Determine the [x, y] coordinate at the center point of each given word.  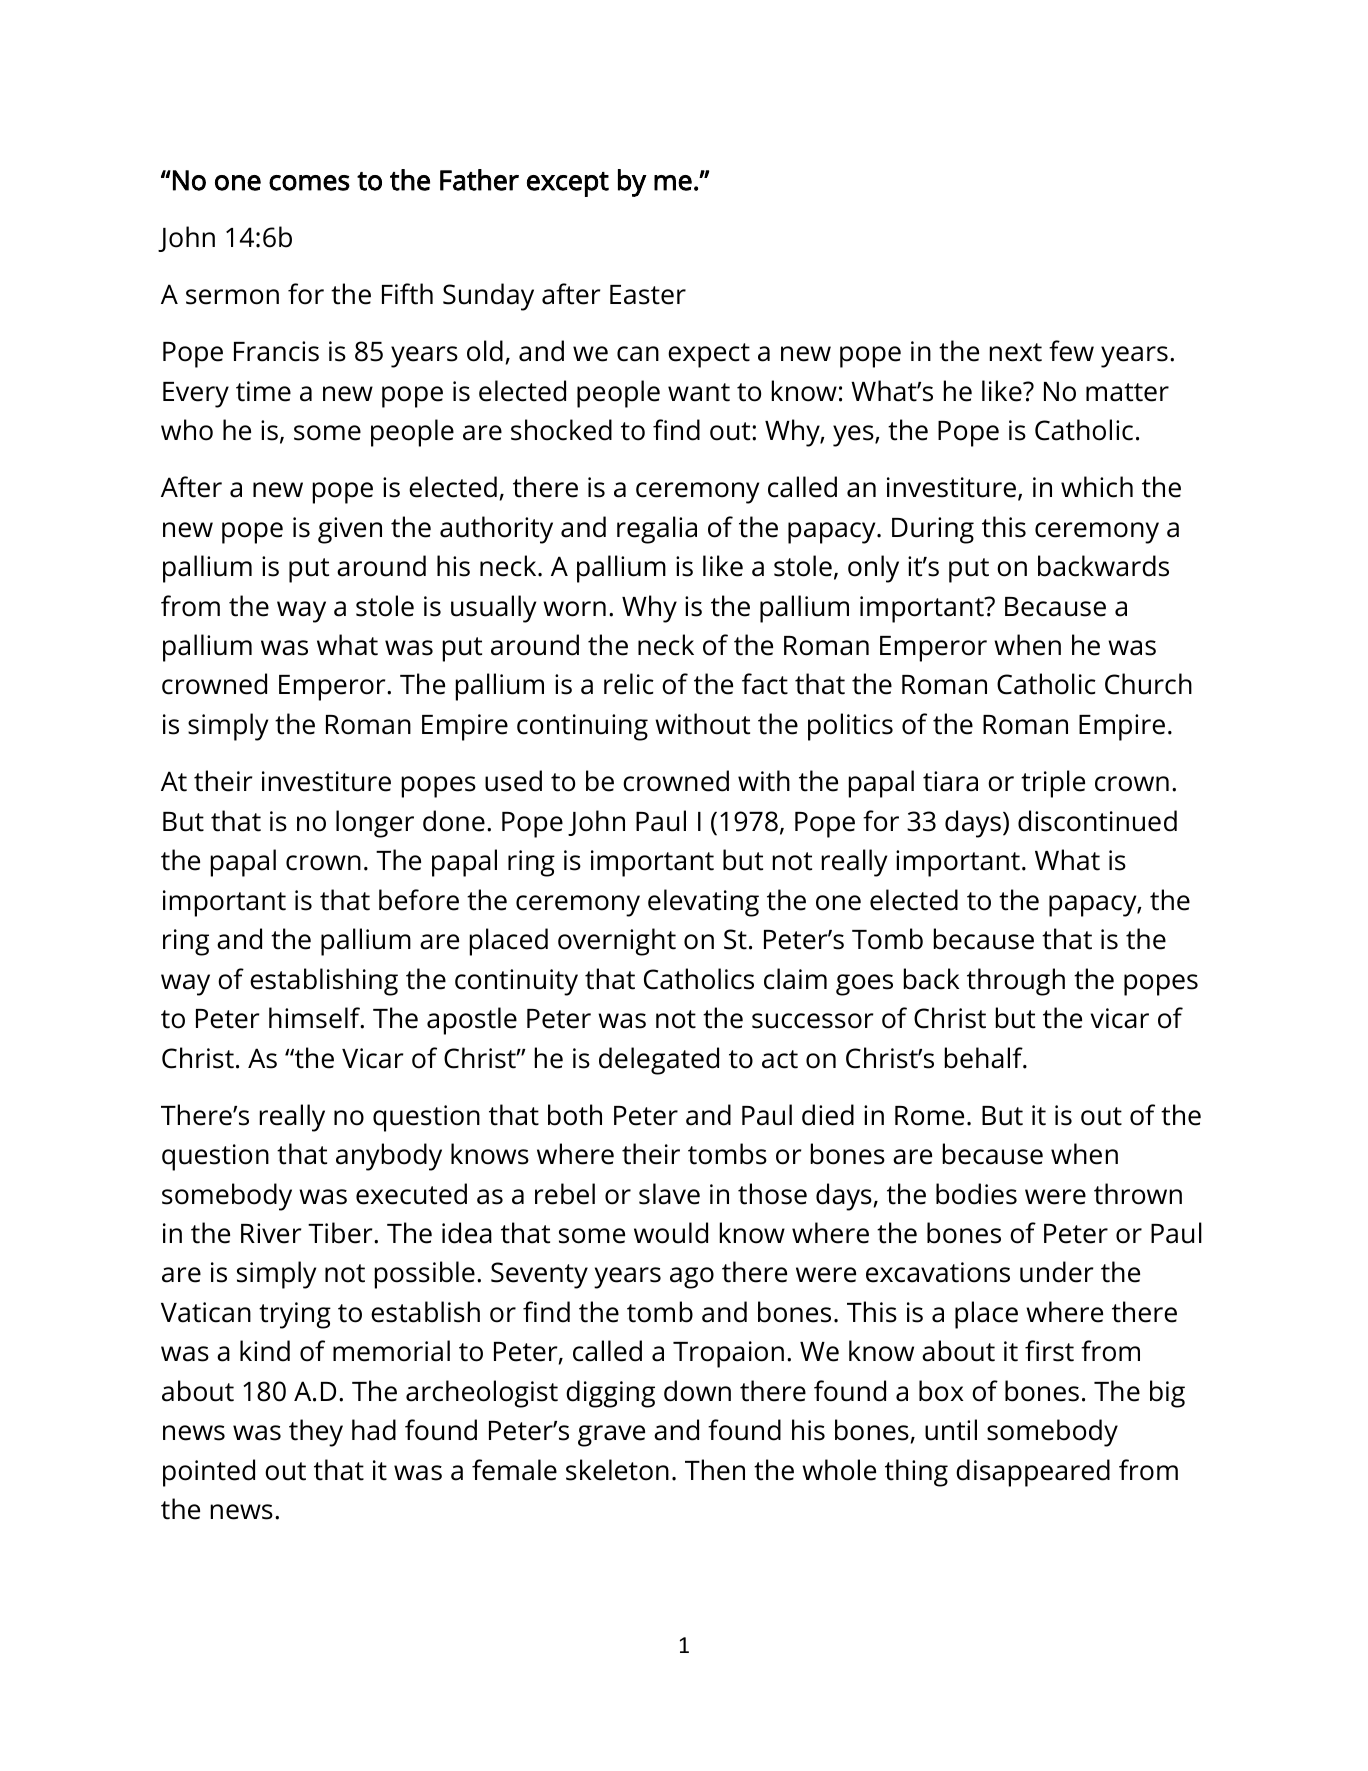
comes [309, 183]
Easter [648, 295]
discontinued [1097, 821]
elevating [703, 903]
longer [375, 824]
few [1071, 351]
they [316, 1433]
